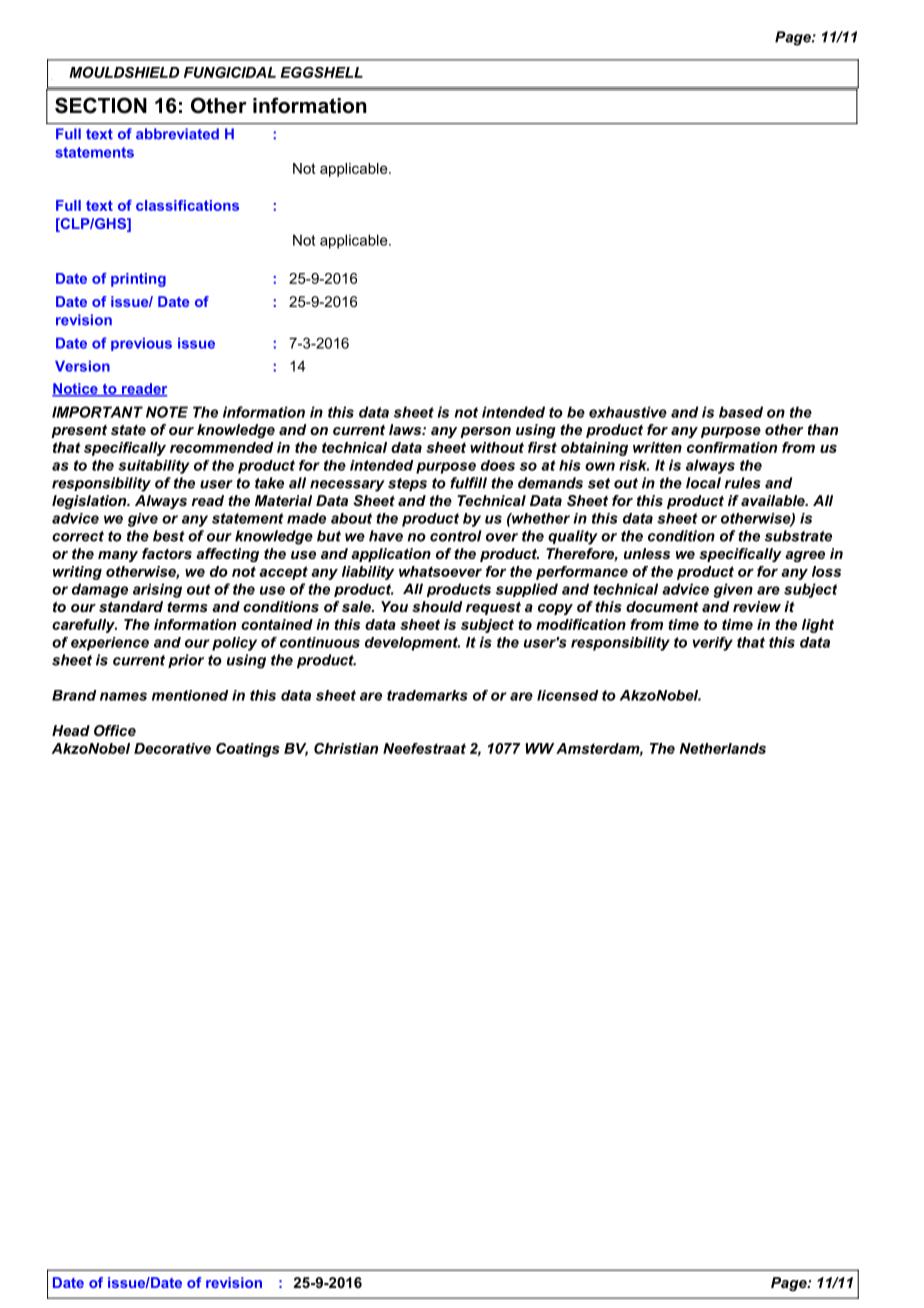  I want to click on based, so click(741, 412).
